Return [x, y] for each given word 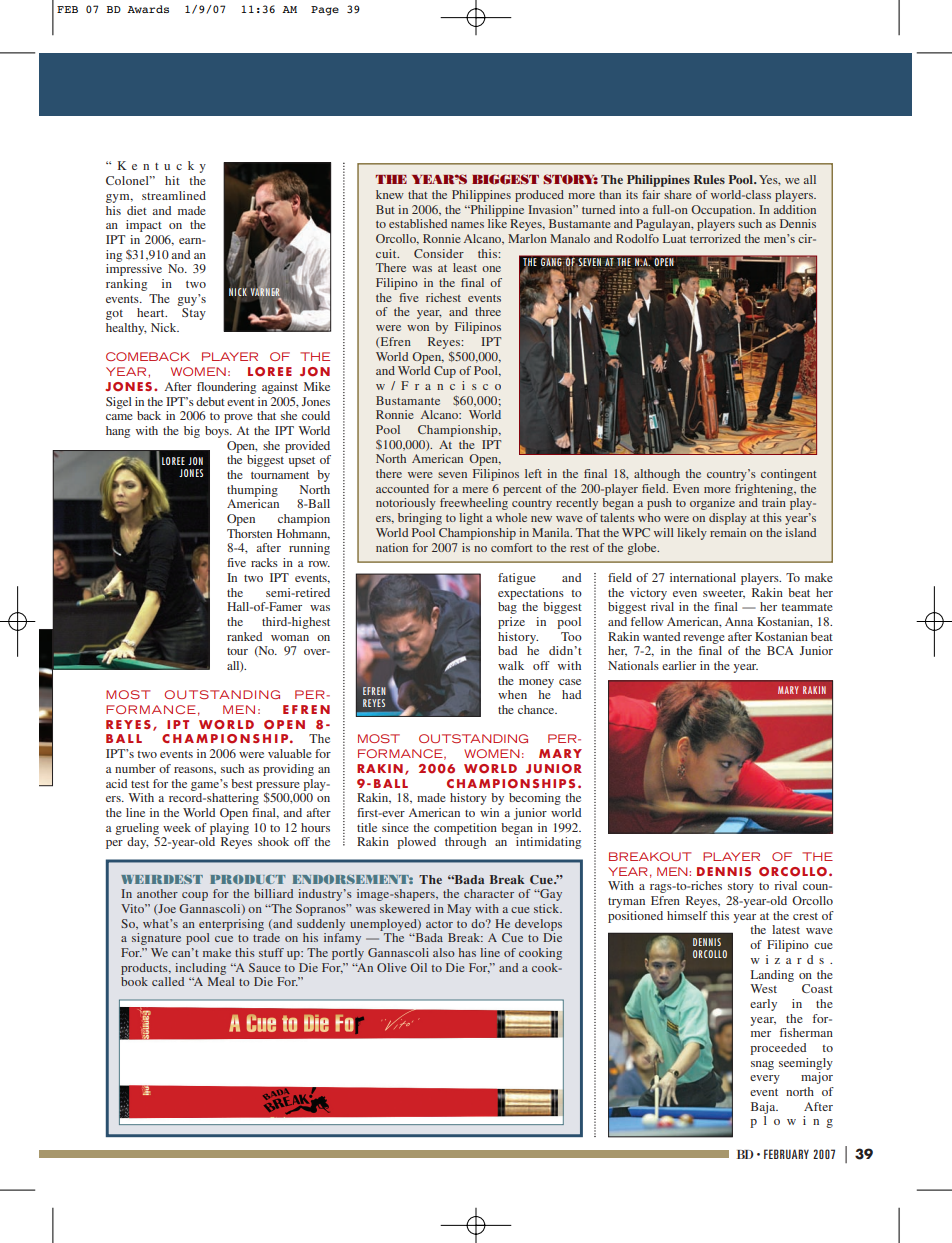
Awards [148, 9]
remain [728, 532]
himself [687, 915]
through [465, 843]
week [177, 827]
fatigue [517, 579]
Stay [194, 314]
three [488, 311]
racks [264, 562]
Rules [709, 179]
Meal [221, 981]
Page [325, 11]
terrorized [715, 238]
